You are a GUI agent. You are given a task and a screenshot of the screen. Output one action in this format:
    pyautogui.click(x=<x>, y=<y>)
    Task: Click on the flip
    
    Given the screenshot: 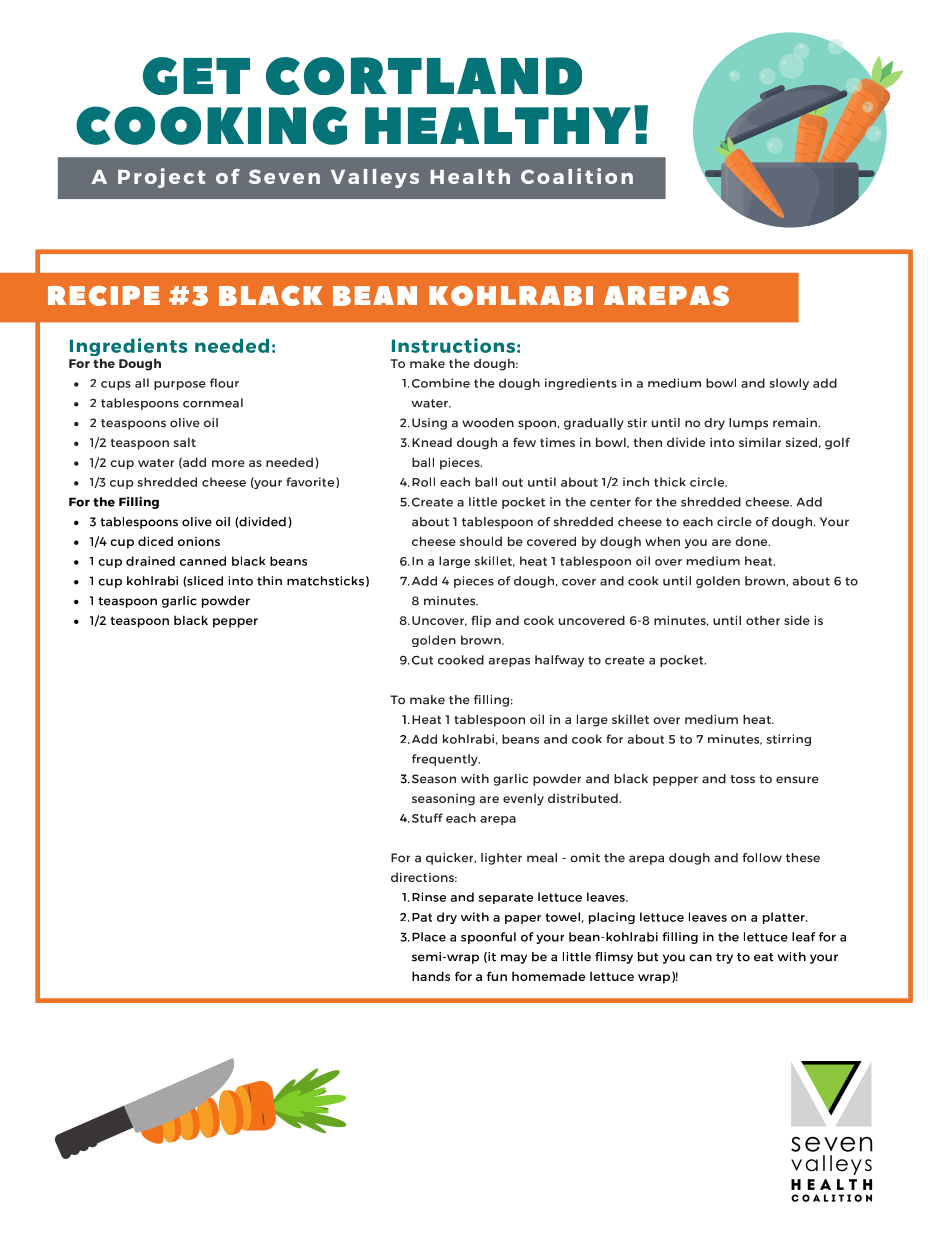 What is the action you would take?
    pyautogui.click(x=481, y=621)
